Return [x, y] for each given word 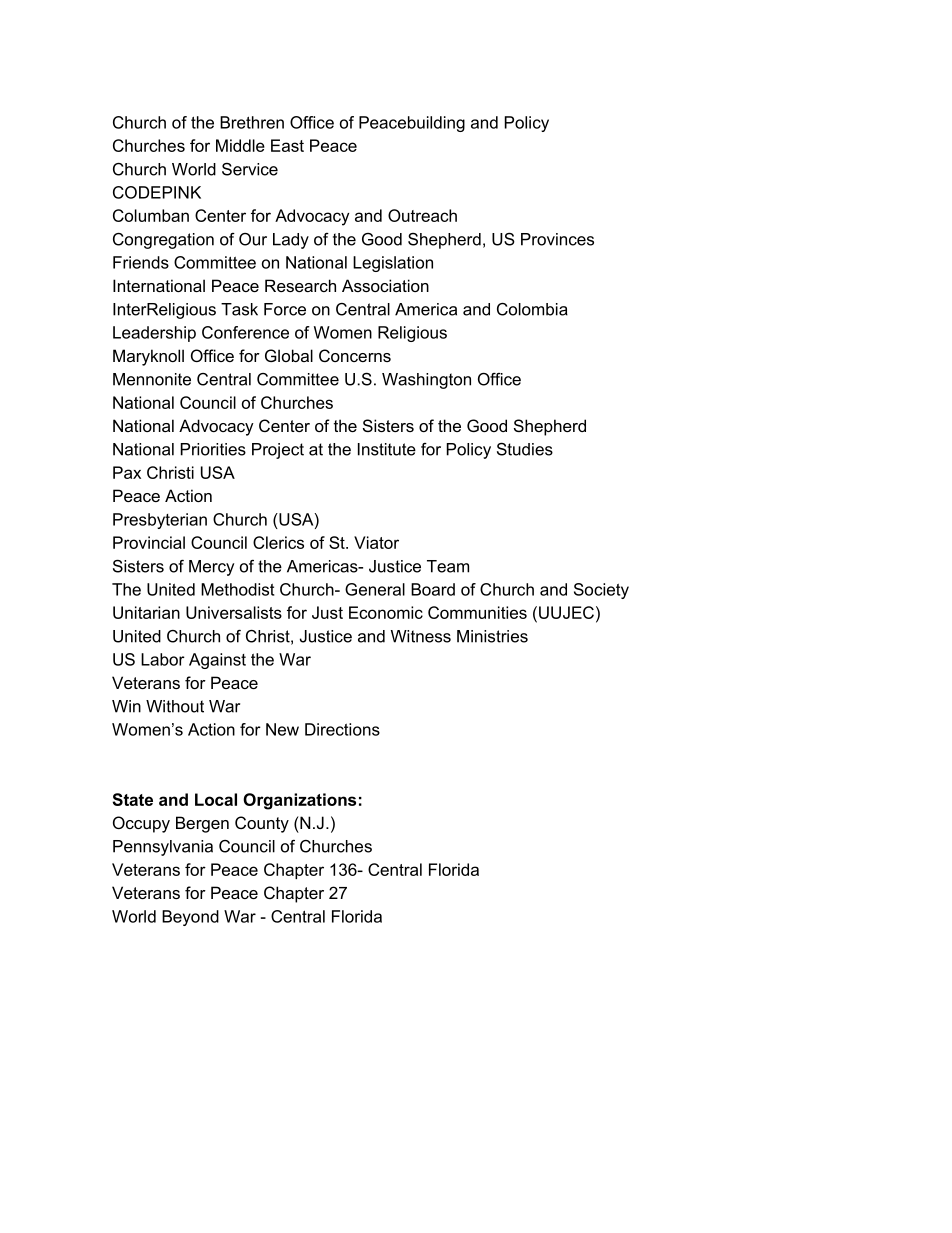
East [287, 145]
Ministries [492, 636]
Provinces [557, 239]
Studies [525, 449]
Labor [163, 659]
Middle [240, 145]
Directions [342, 729]
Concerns [355, 355]
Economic [386, 612]
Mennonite [152, 379]
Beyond [190, 918]
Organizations [299, 801]
